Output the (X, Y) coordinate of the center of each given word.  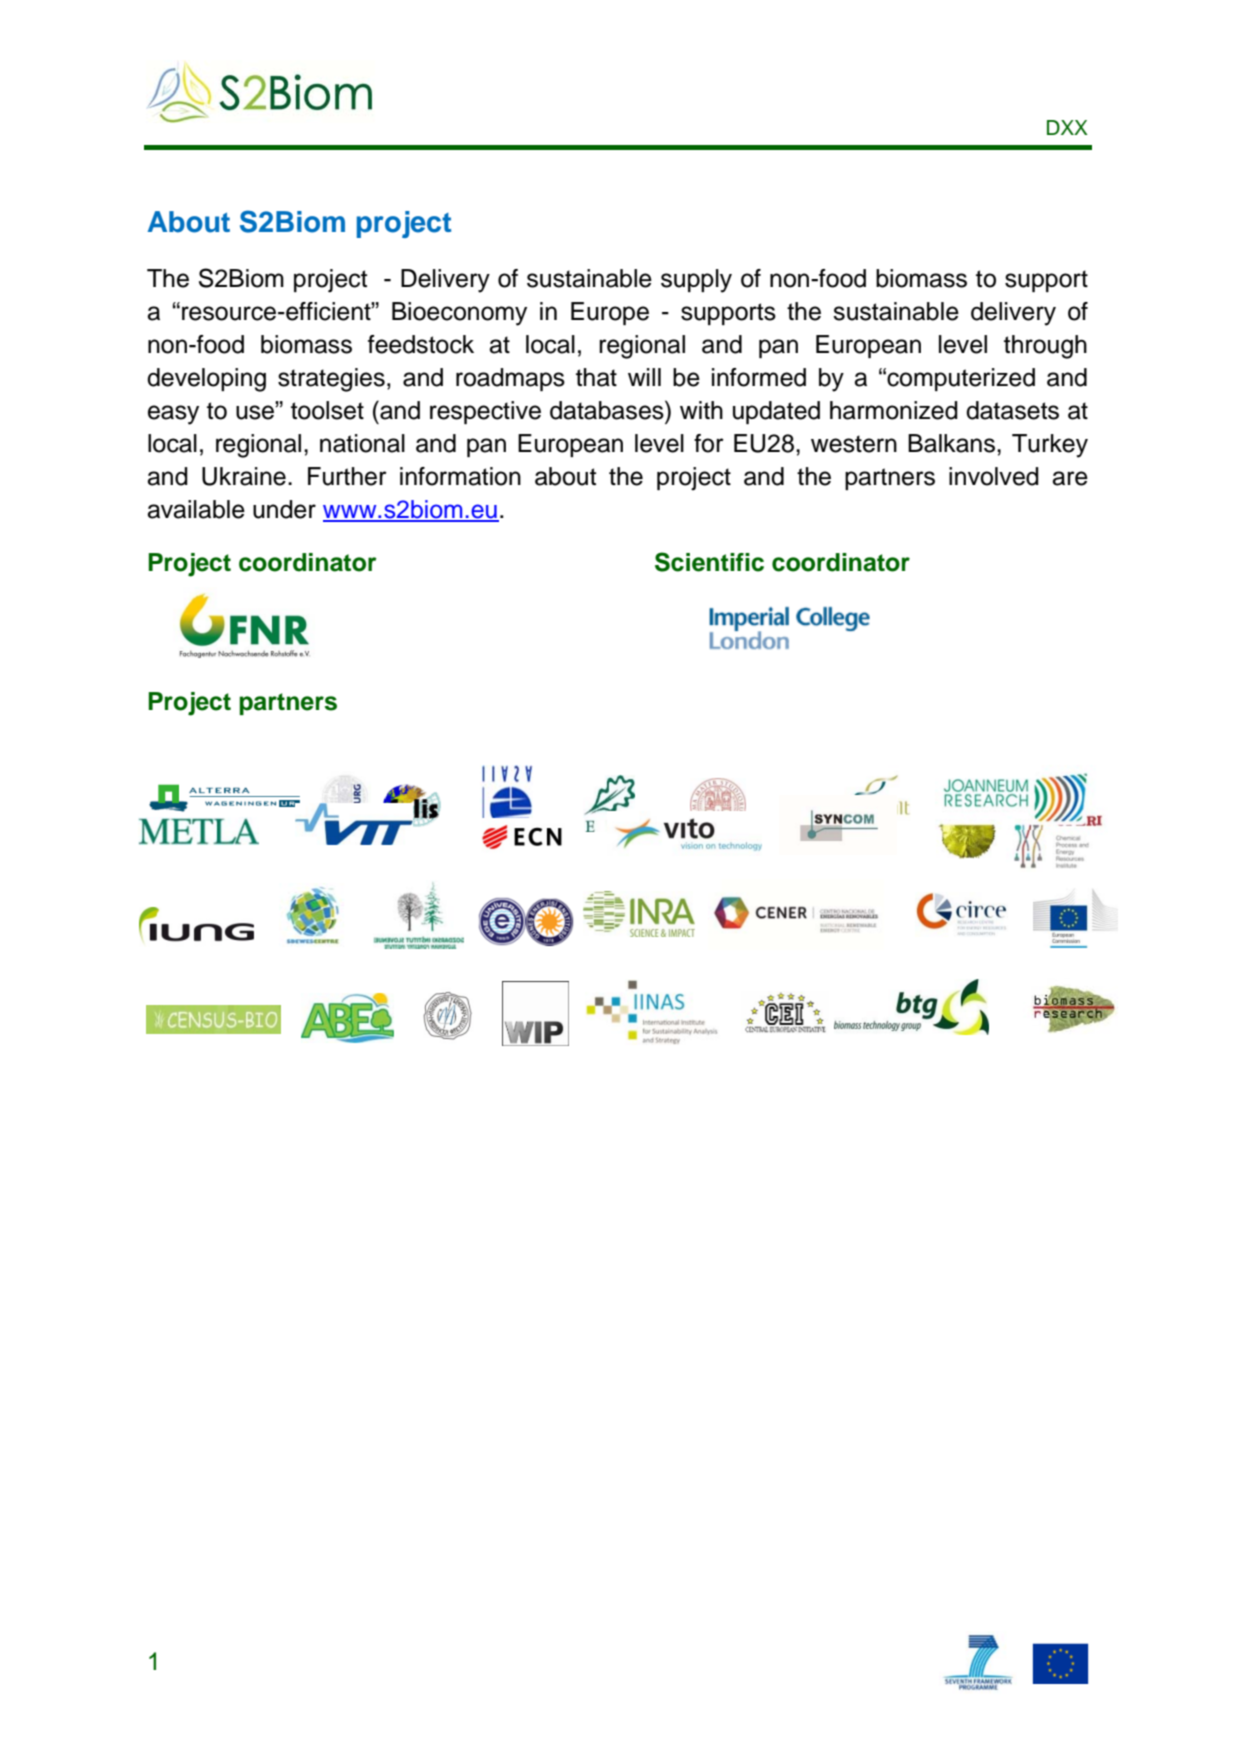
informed (759, 377)
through (1045, 347)
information (460, 476)
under (284, 509)
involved (994, 476)
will (644, 377)
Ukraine (244, 476)
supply (696, 281)
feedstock (421, 344)
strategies (331, 380)
